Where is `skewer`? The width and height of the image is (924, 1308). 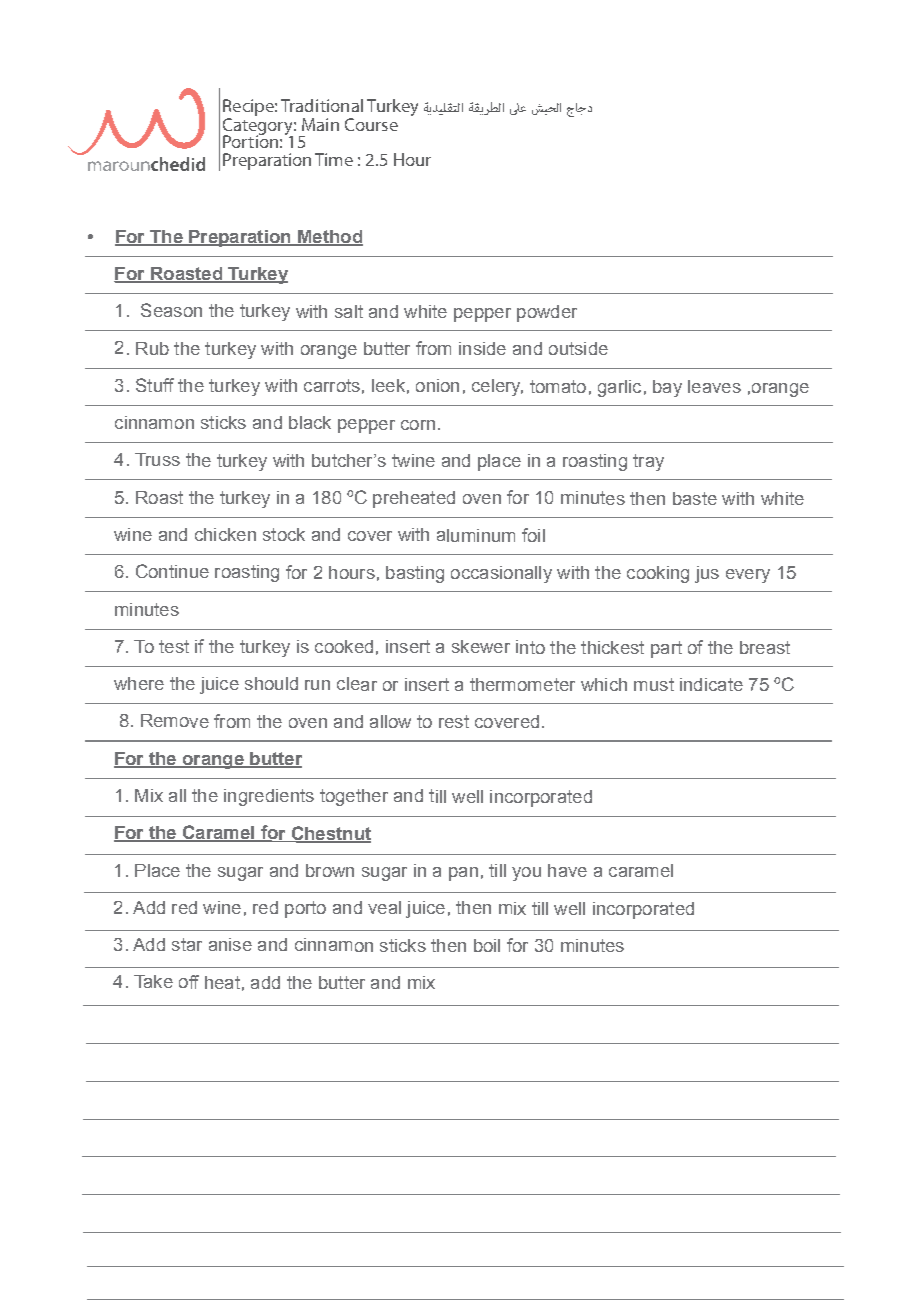 skewer is located at coordinates (481, 646).
